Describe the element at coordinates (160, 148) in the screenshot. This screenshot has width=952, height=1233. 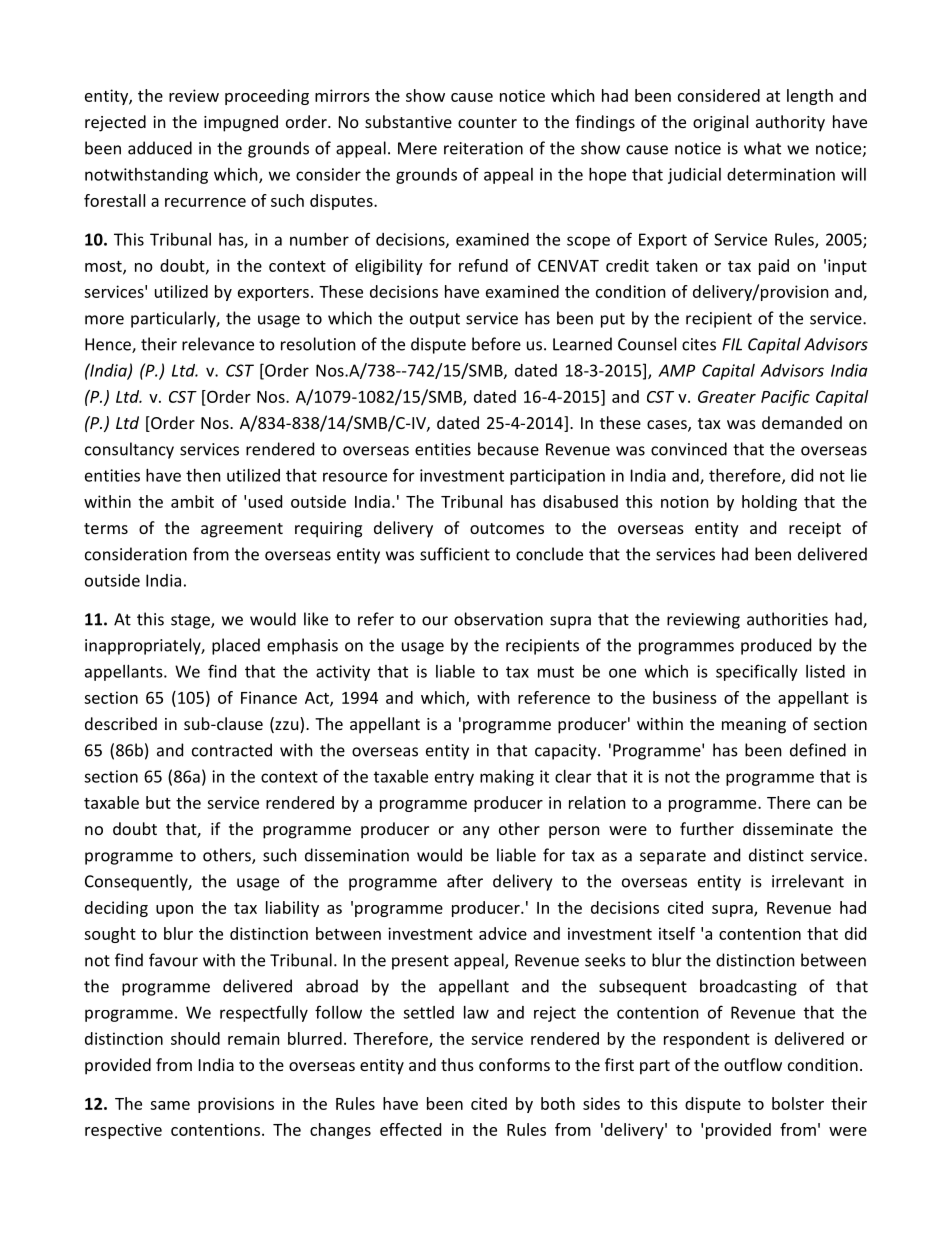
I see `adduced` at that location.
